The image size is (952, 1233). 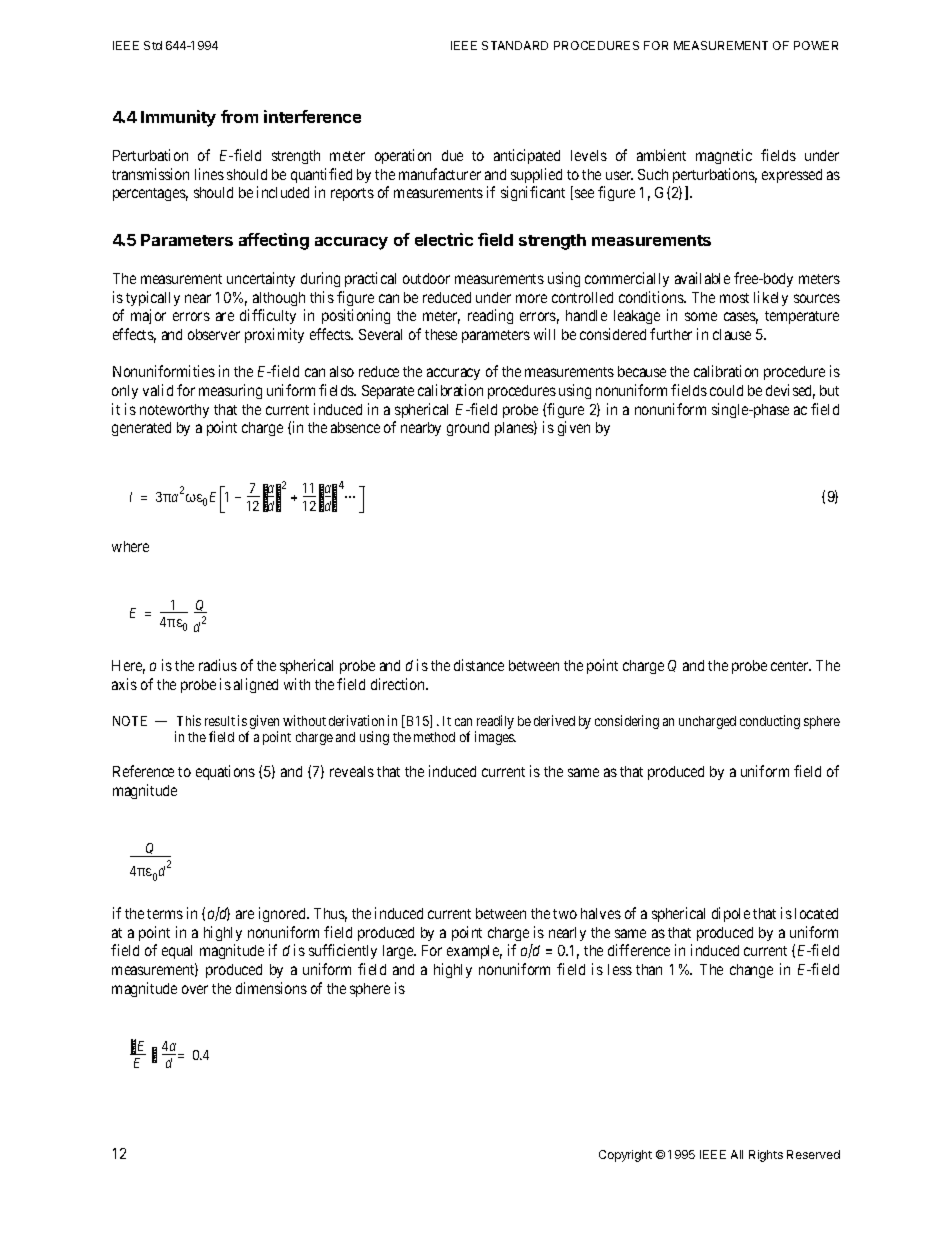 What do you see at coordinates (816, 45) in the document?
I see `POWER` at bounding box center [816, 45].
